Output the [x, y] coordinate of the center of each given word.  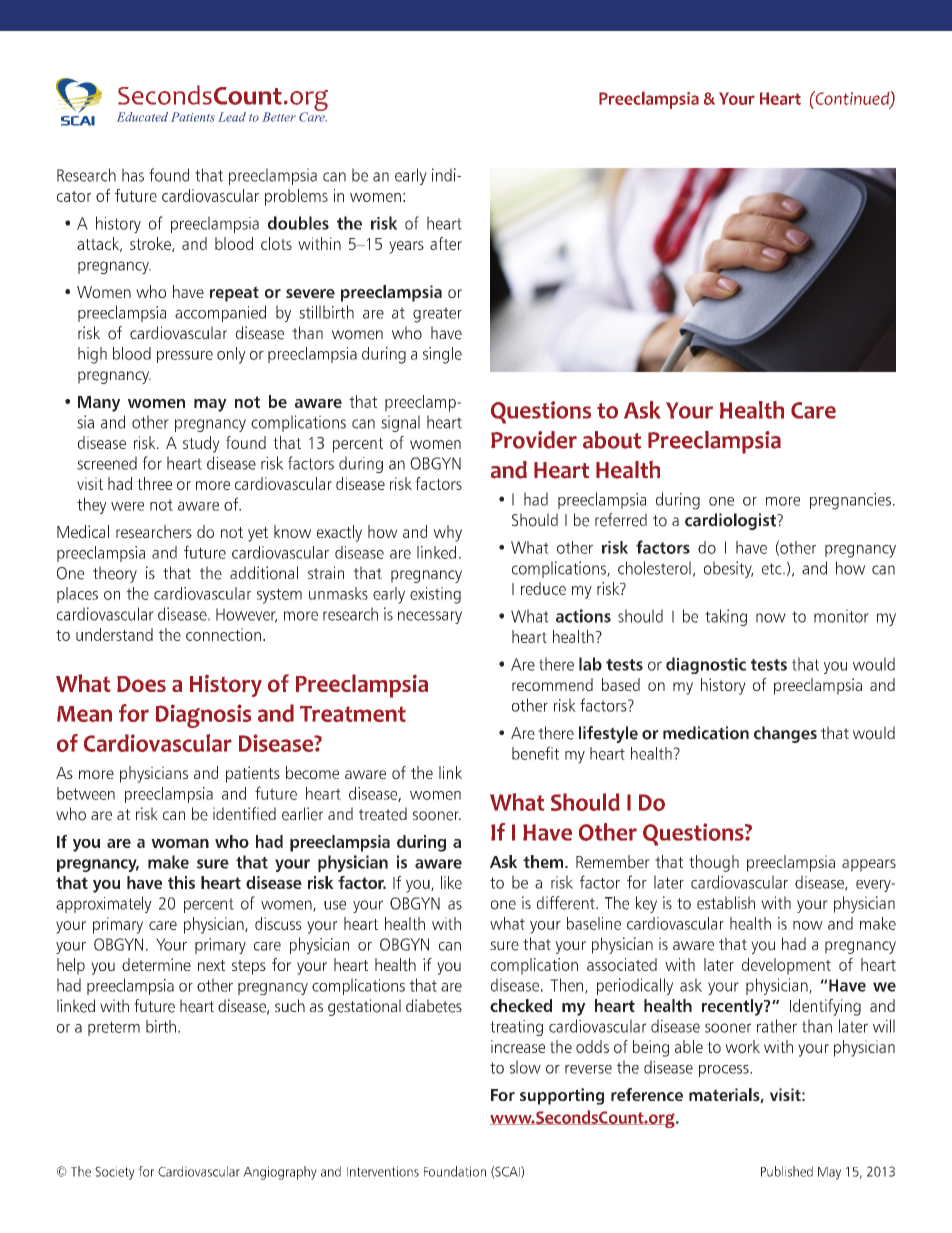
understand [114, 634]
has [133, 175]
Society [115, 1173]
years [406, 247]
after [446, 243]
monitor [841, 616]
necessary [430, 617]
